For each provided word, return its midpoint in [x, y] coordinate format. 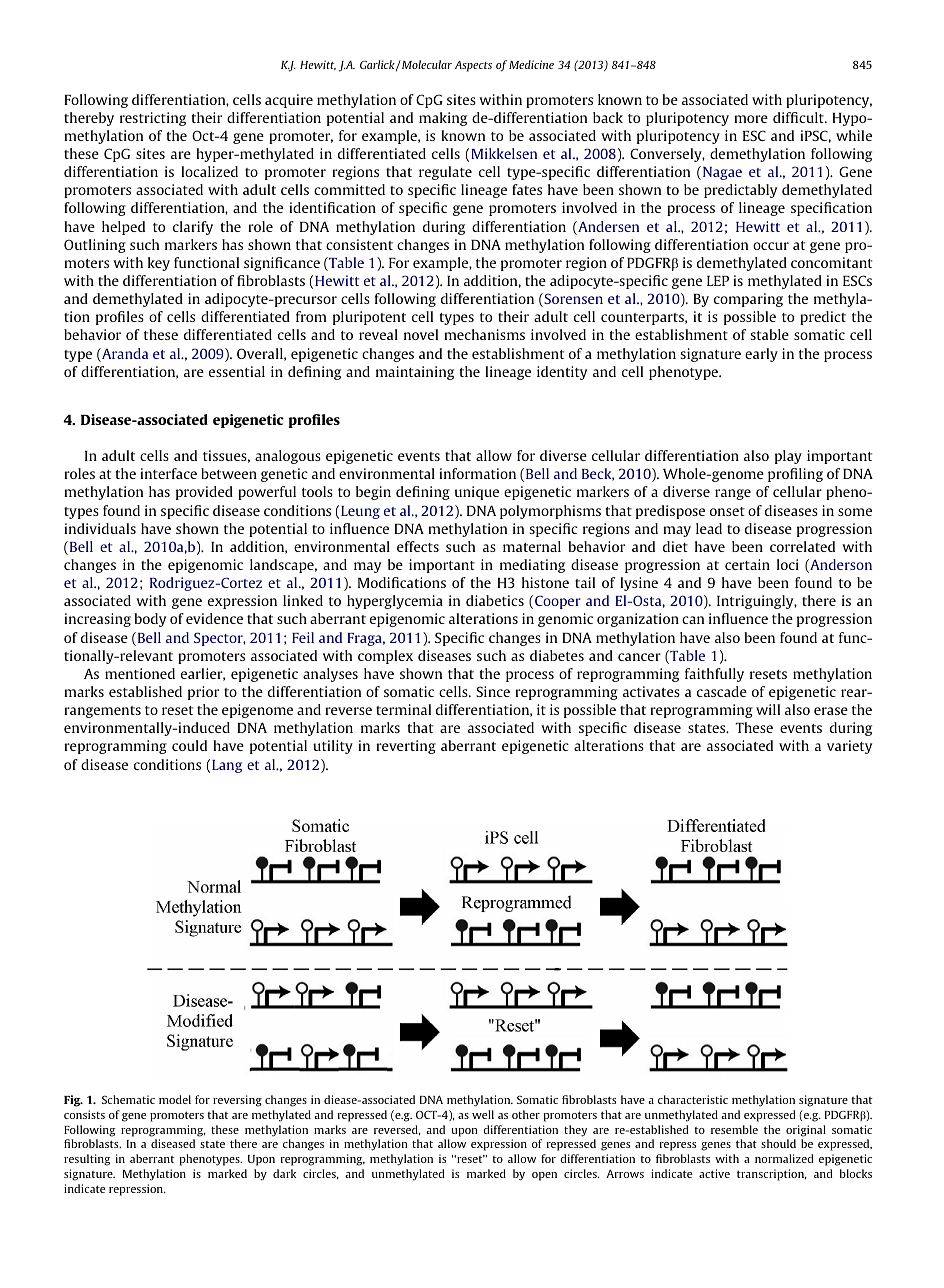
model [175, 1099]
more [751, 119]
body [150, 620]
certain [747, 564]
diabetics [495, 600]
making [443, 119]
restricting [153, 119]
